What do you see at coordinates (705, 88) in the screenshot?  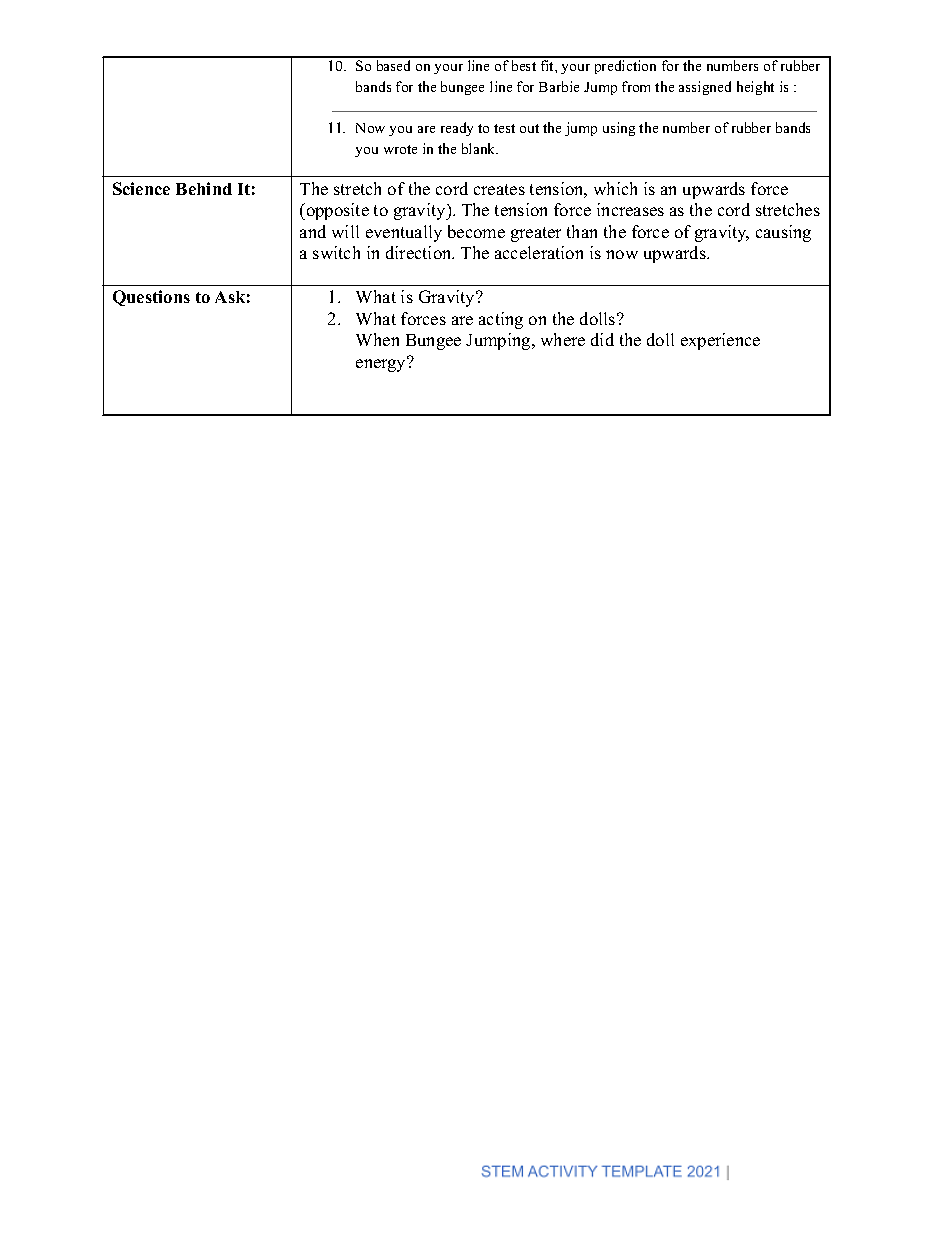 I see `assigned` at bounding box center [705, 88].
